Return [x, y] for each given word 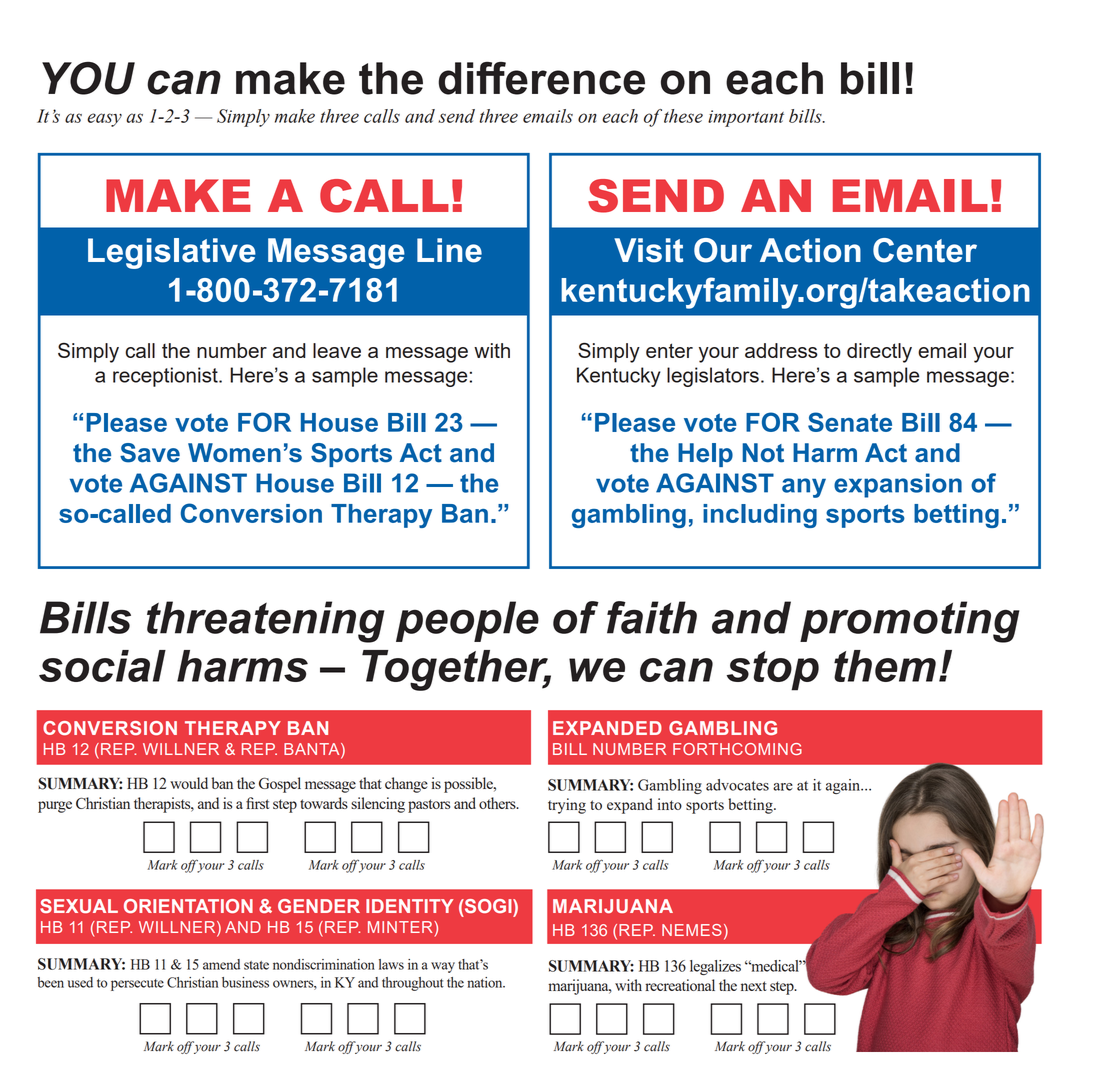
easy [104, 120]
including [760, 516]
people [467, 621]
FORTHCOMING [737, 749]
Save [150, 453]
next [754, 986]
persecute [137, 985]
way [443, 967]
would [189, 783]
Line [449, 250]
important [746, 118]
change [406, 785]
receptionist [166, 377]
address [781, 350]
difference [541, 78]
